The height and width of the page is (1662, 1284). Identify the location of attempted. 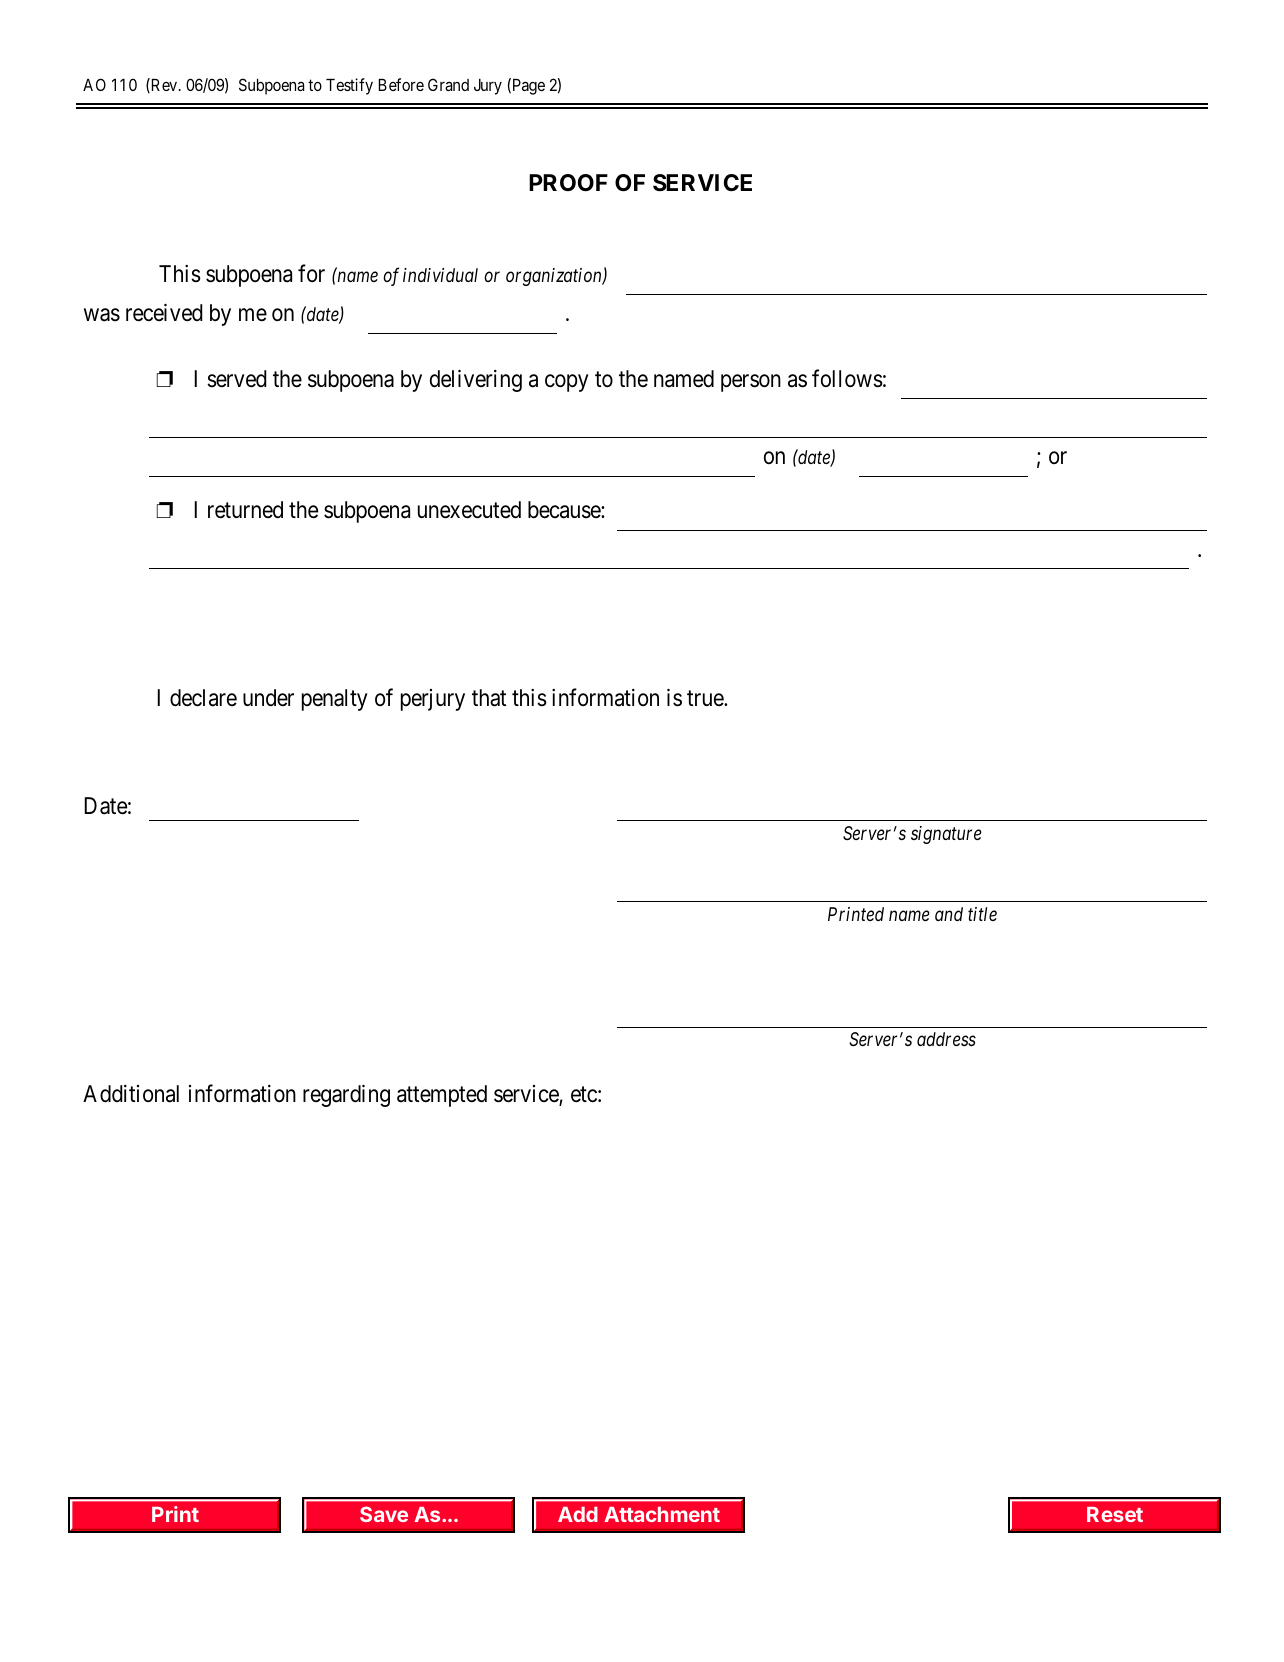
(442, 1096).
